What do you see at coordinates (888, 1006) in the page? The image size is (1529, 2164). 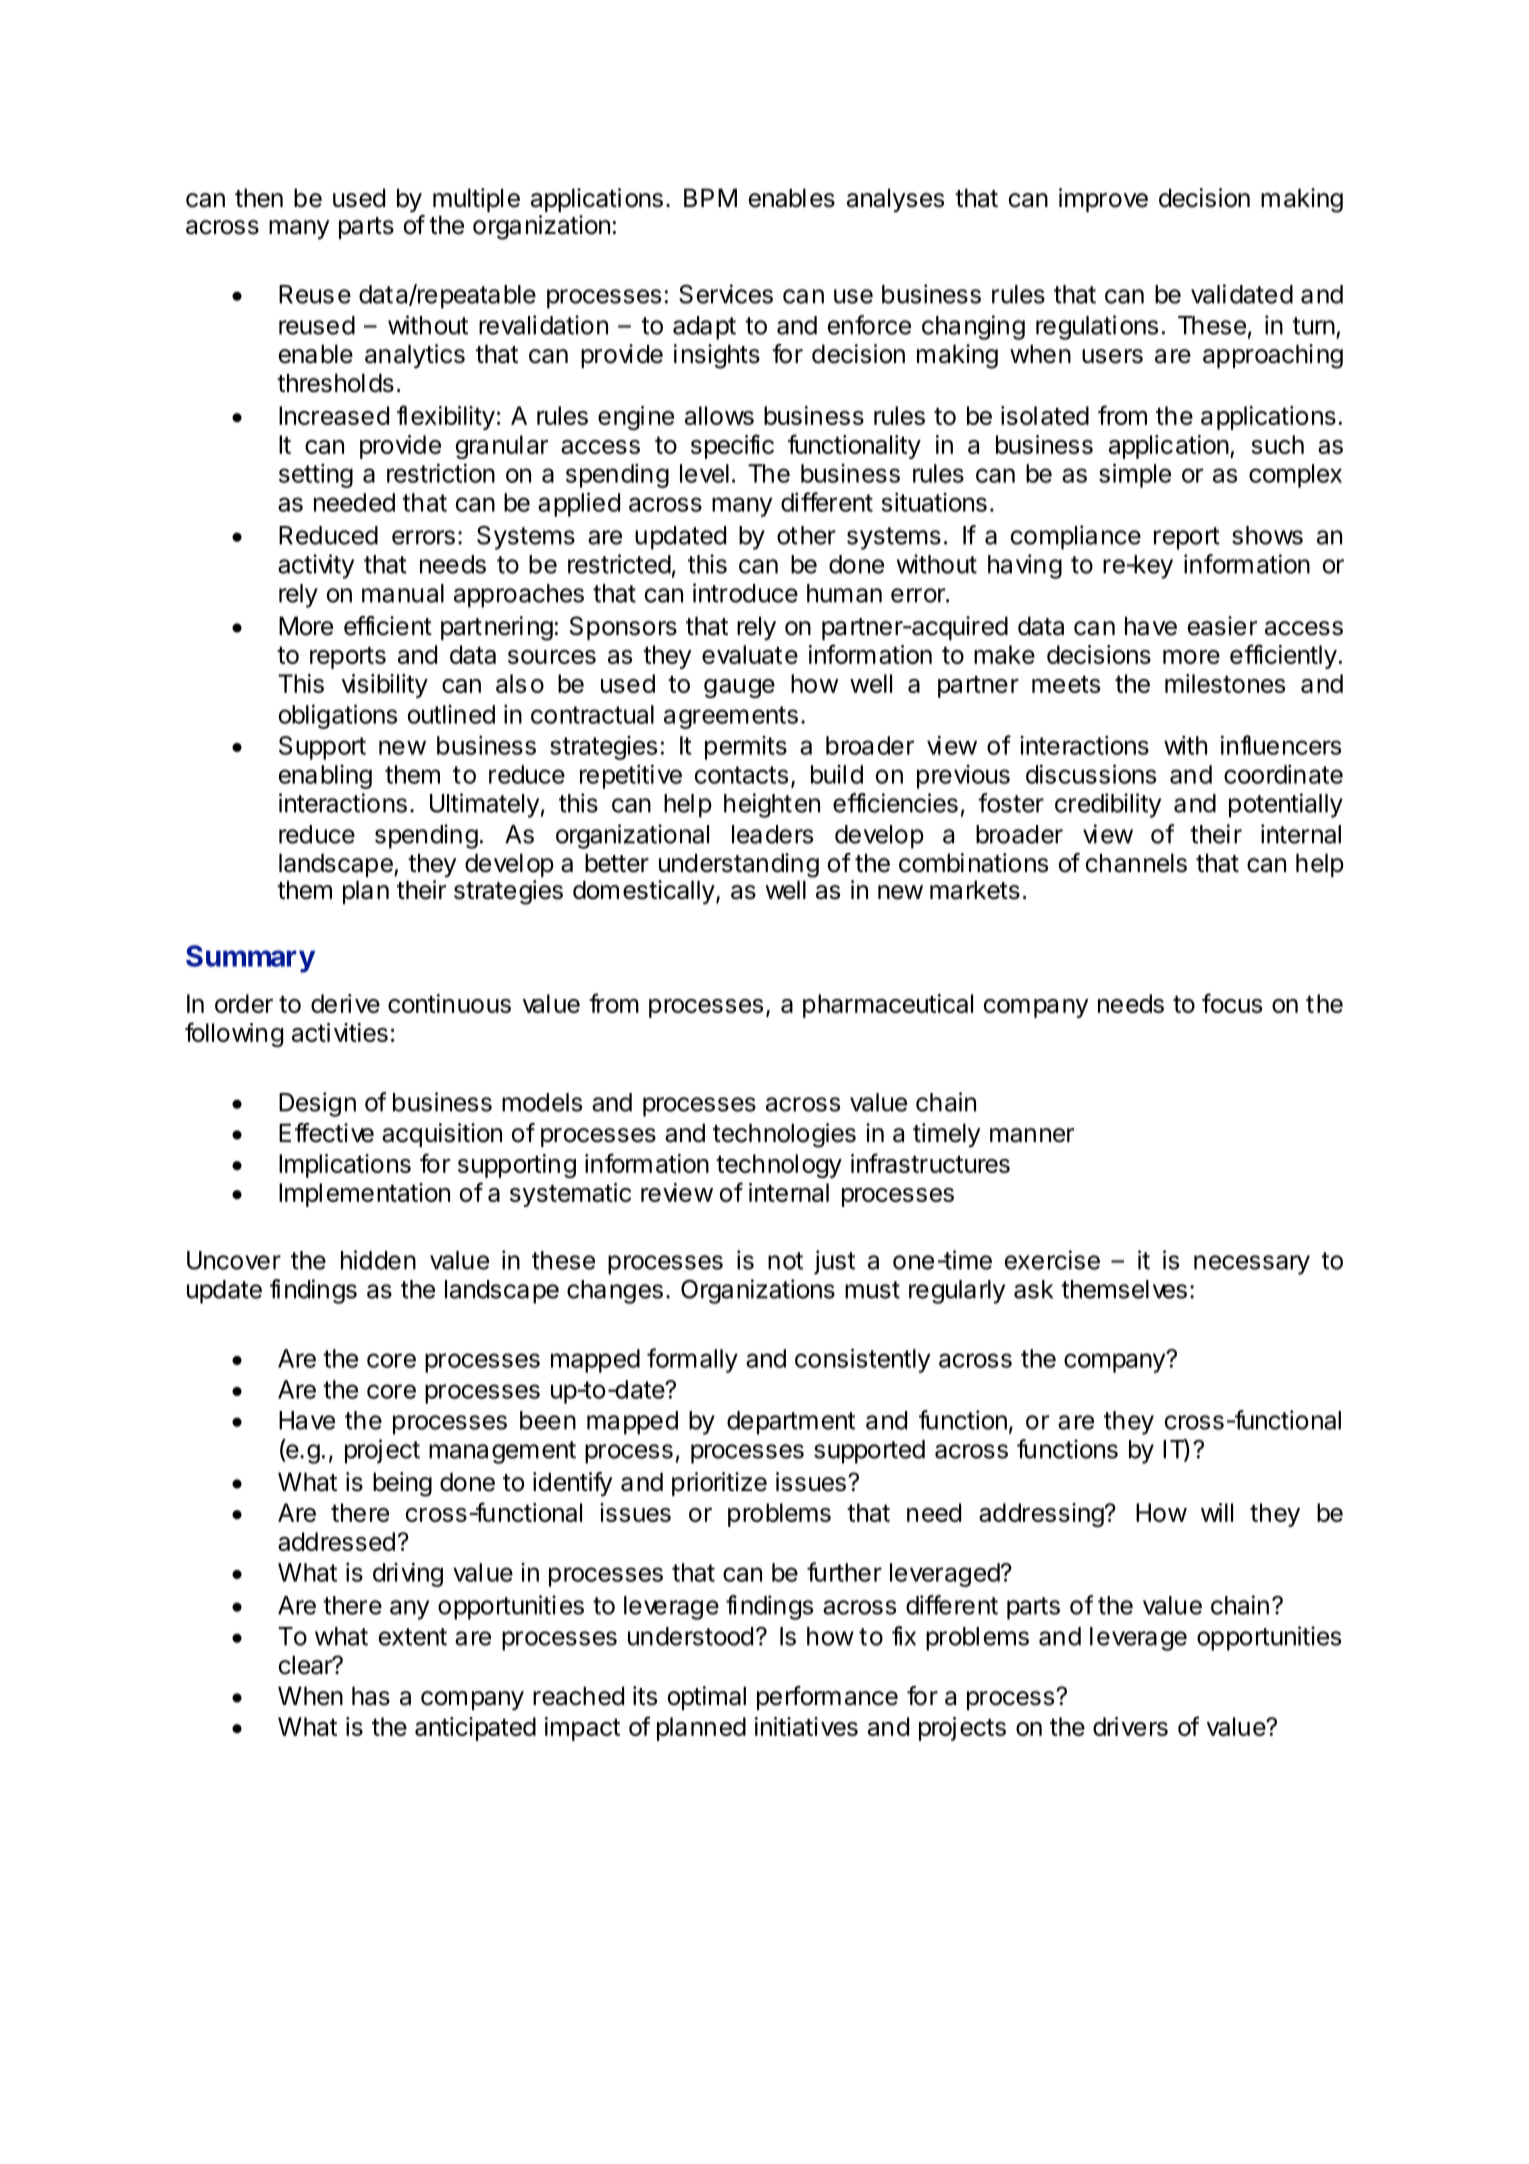 I see `pharmaceutical` at bounding box center [888, 1006].
